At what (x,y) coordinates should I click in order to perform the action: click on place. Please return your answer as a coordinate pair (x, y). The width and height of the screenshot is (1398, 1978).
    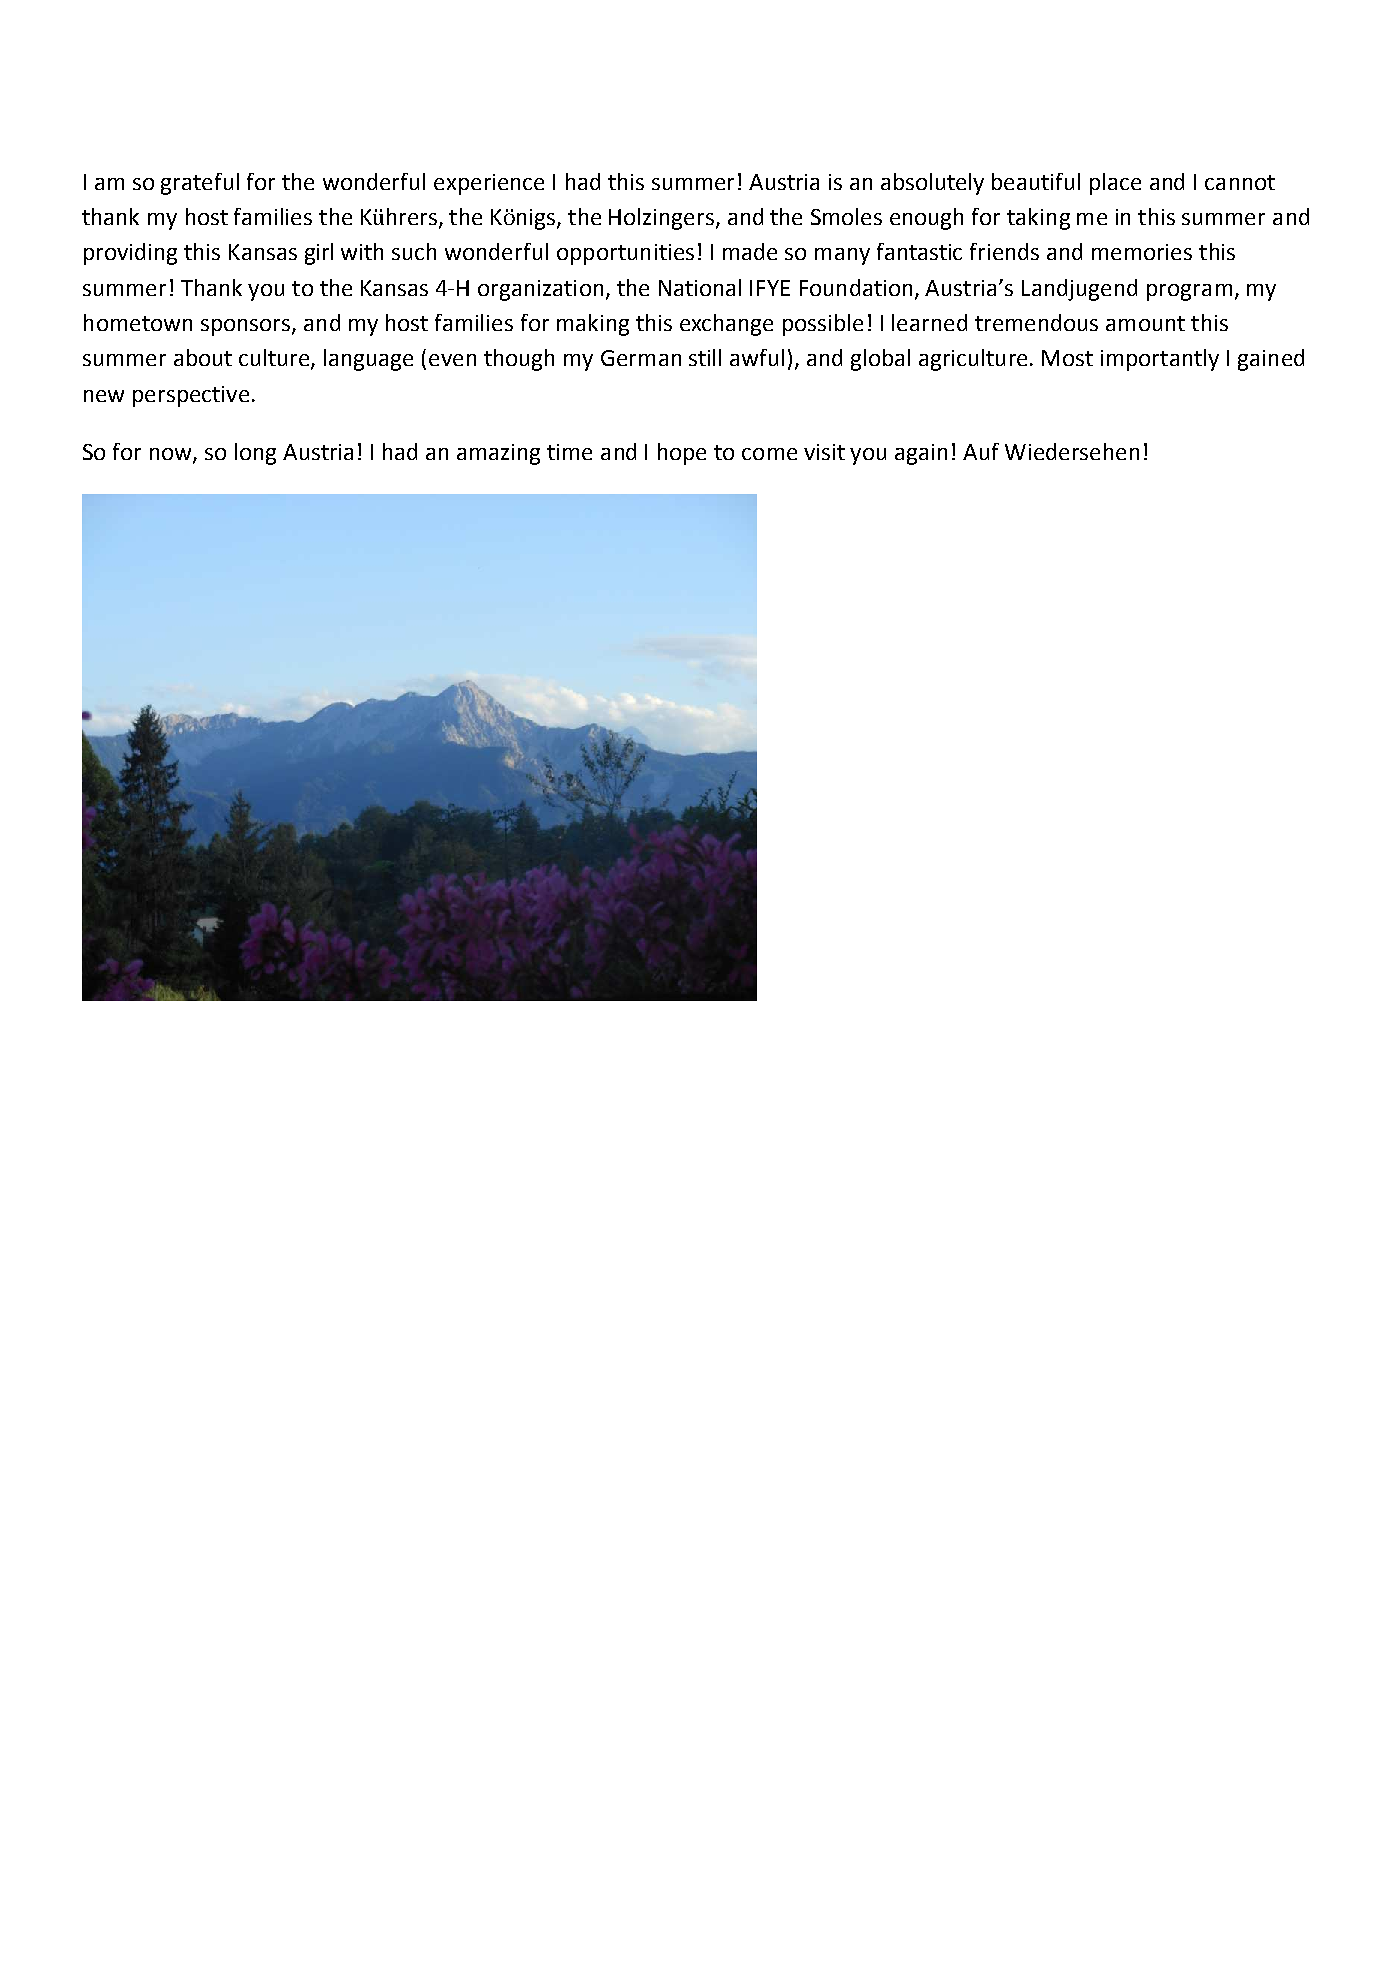
    Looking at the image, I should click on (1115, 184).
